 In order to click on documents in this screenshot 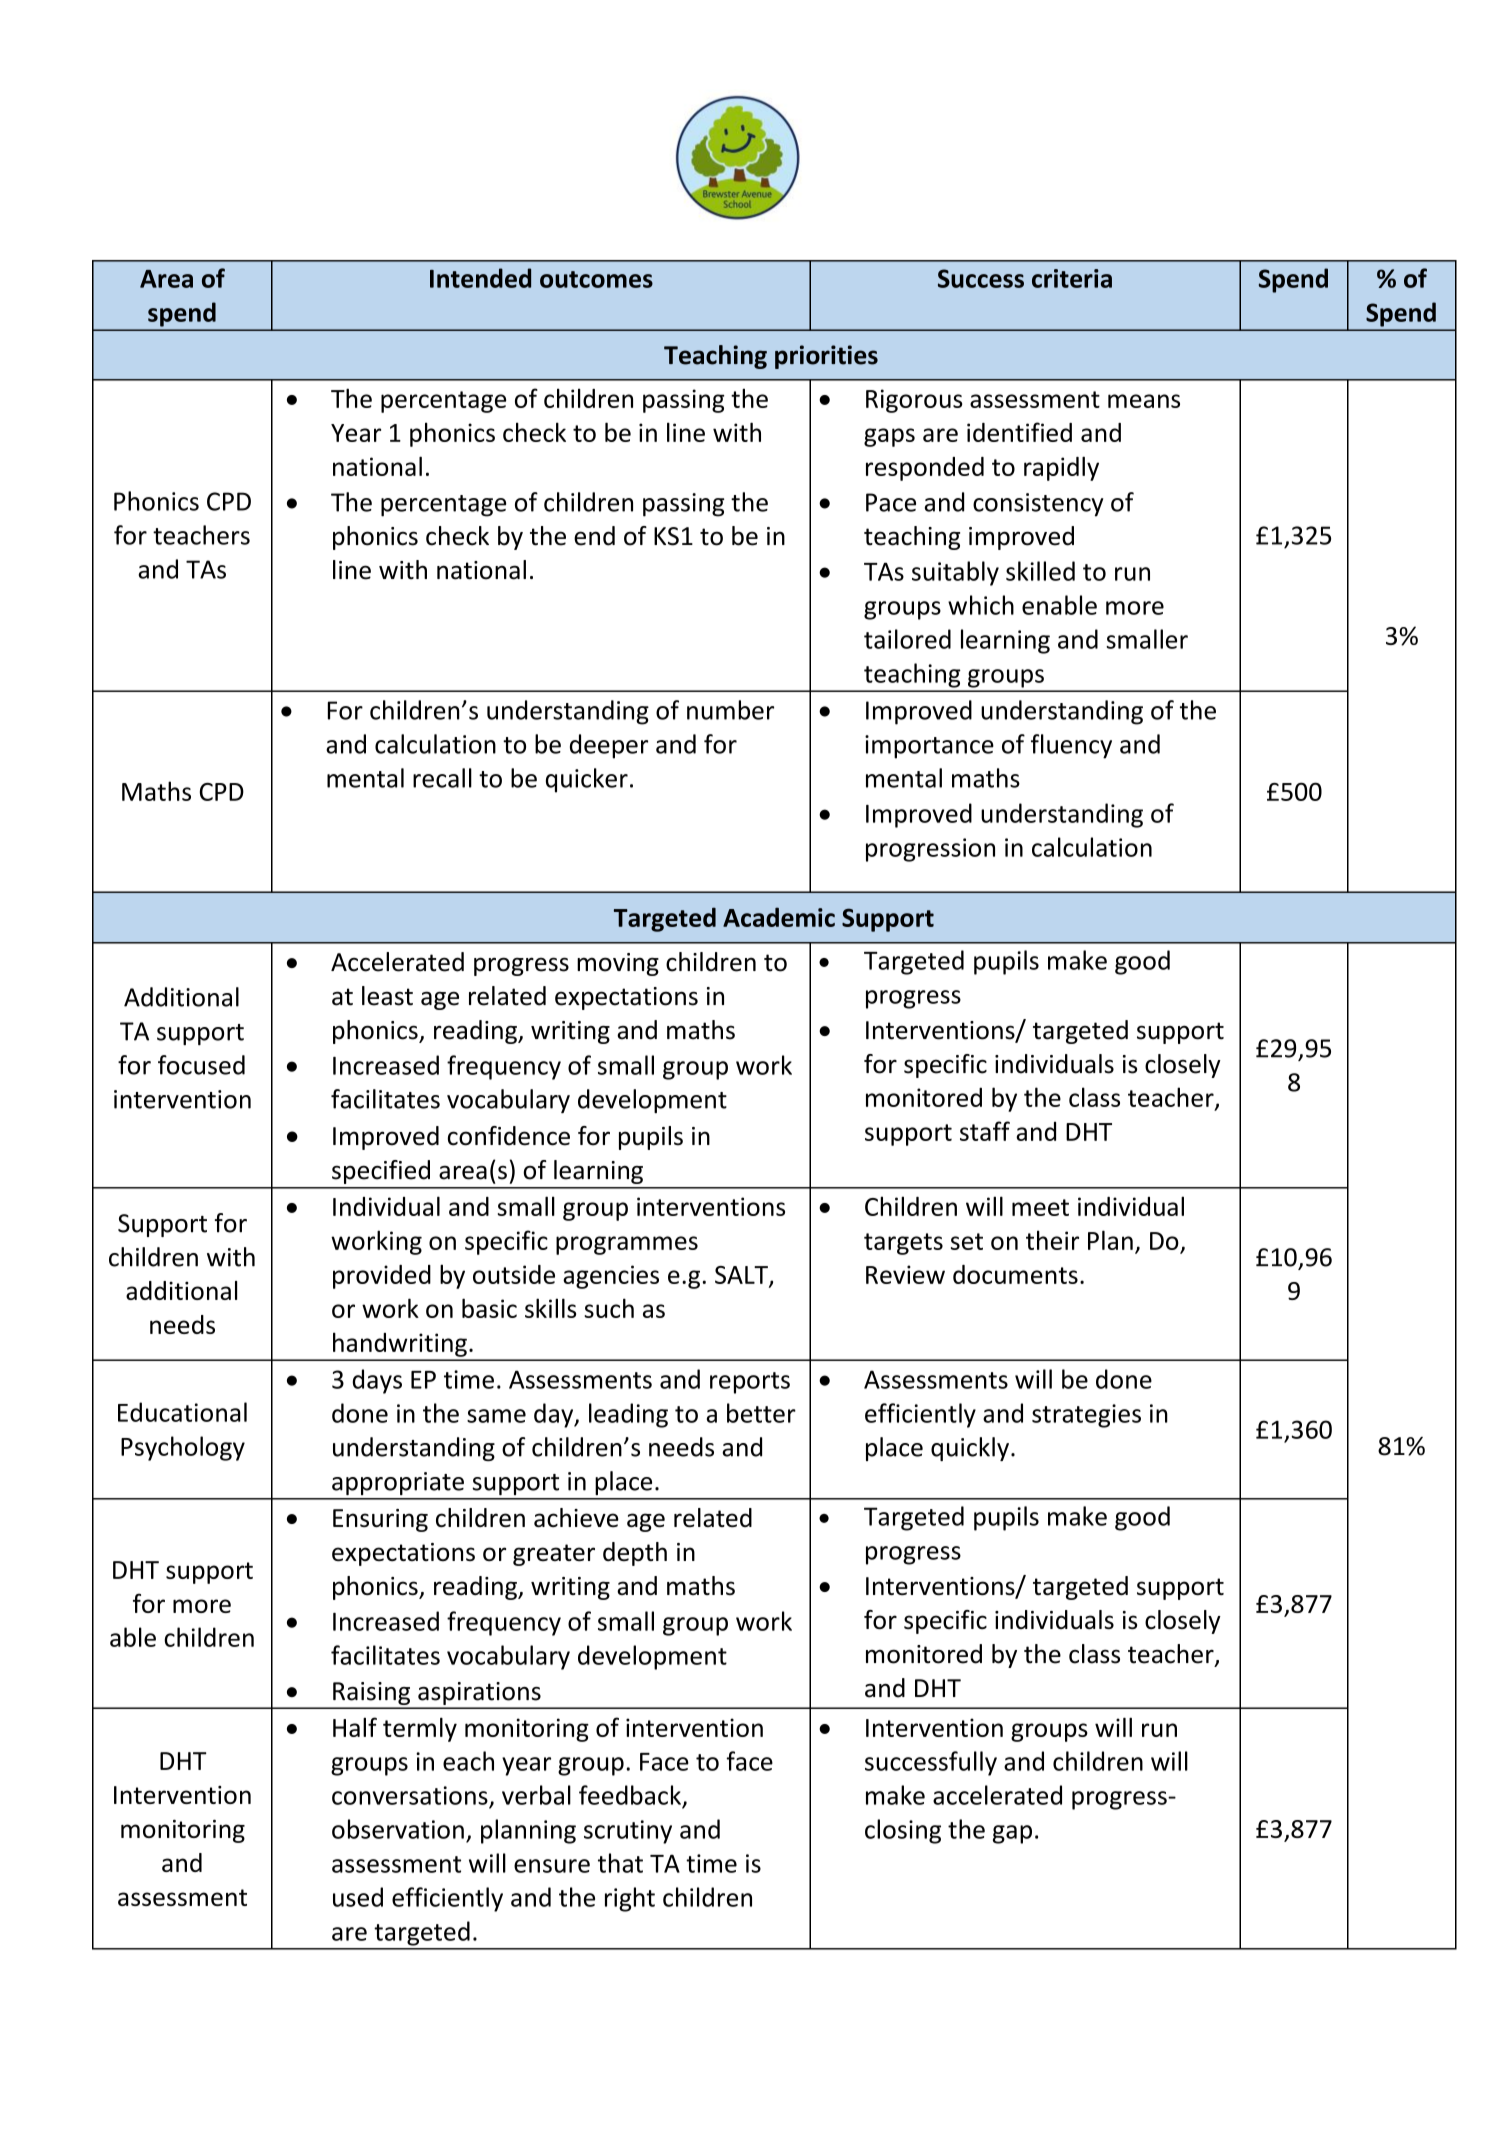, I will do `click(1015, 1274)`.
